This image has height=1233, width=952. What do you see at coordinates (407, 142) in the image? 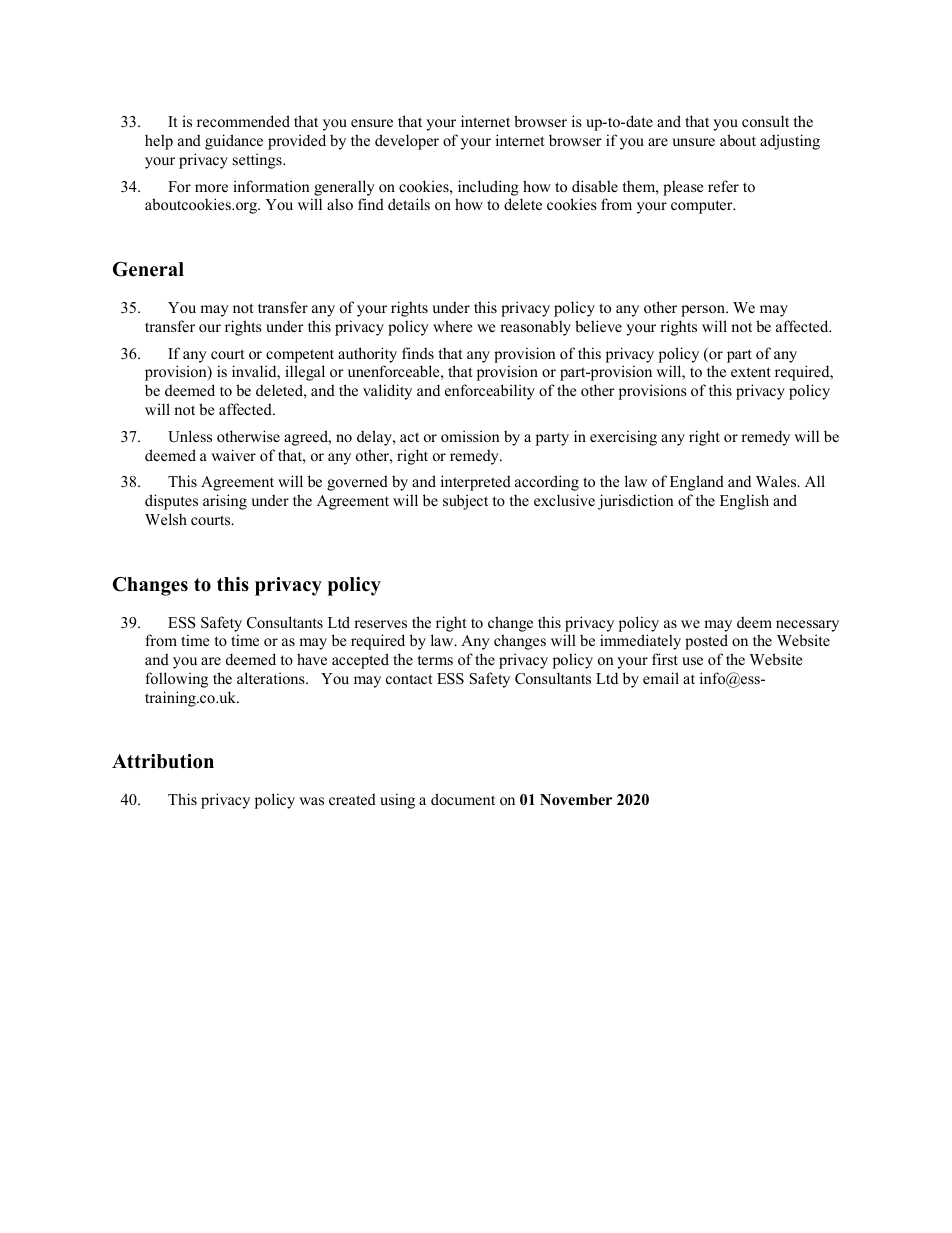
I see `developer` at bounding box center [407, 142].
